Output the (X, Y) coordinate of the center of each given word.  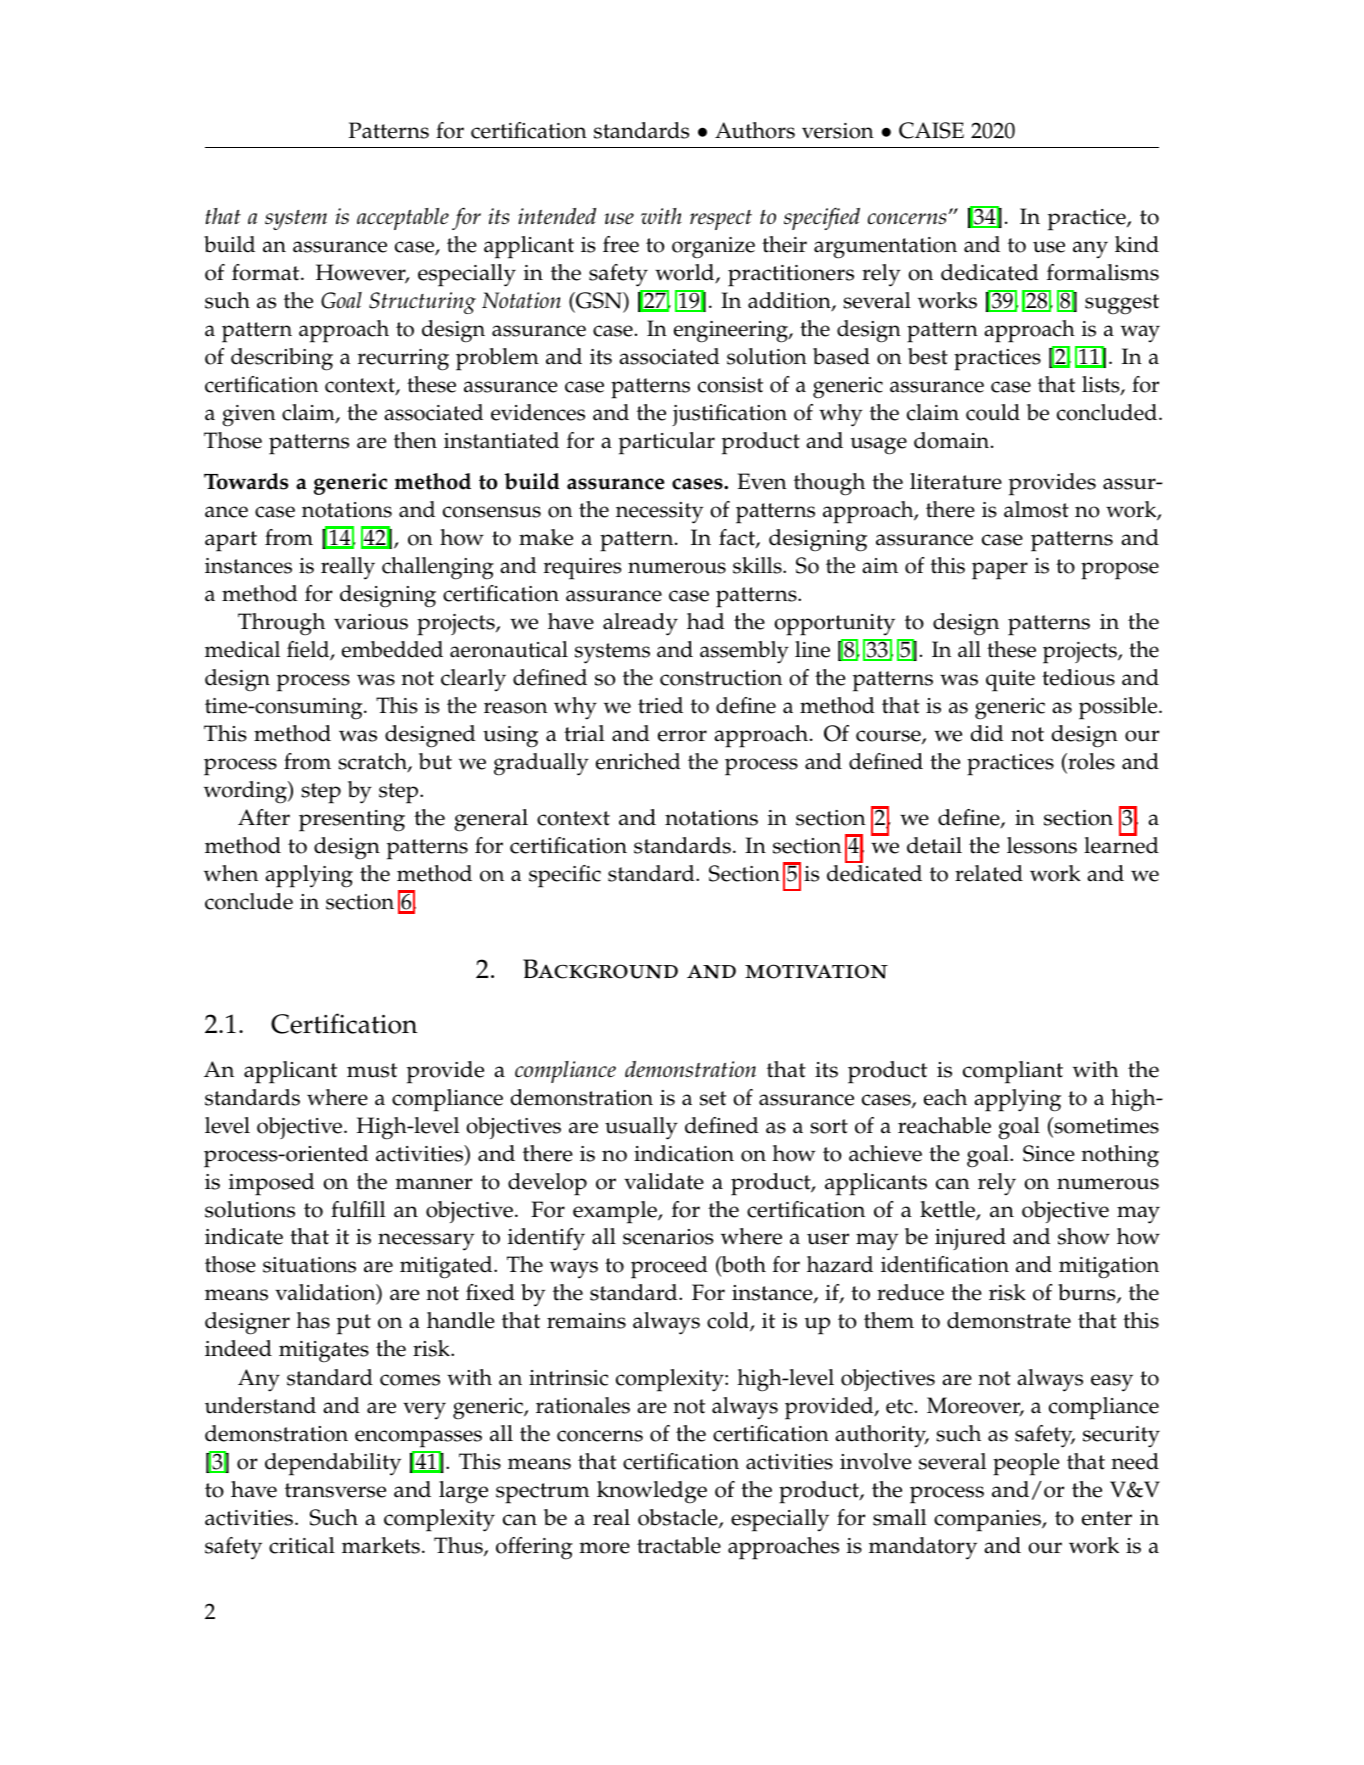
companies (988, 1521)
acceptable (403, 219)
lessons (1042, 845)
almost (1036, 509)
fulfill (358, 1209)
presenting (352, 821)
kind (1137, 244)
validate (664, 1181)
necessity (660, 513)
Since (1049, 1153)
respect (721, 220)
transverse (335, 1490)
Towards (246, 481)
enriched (638, 761)
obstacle (679, 1518)
